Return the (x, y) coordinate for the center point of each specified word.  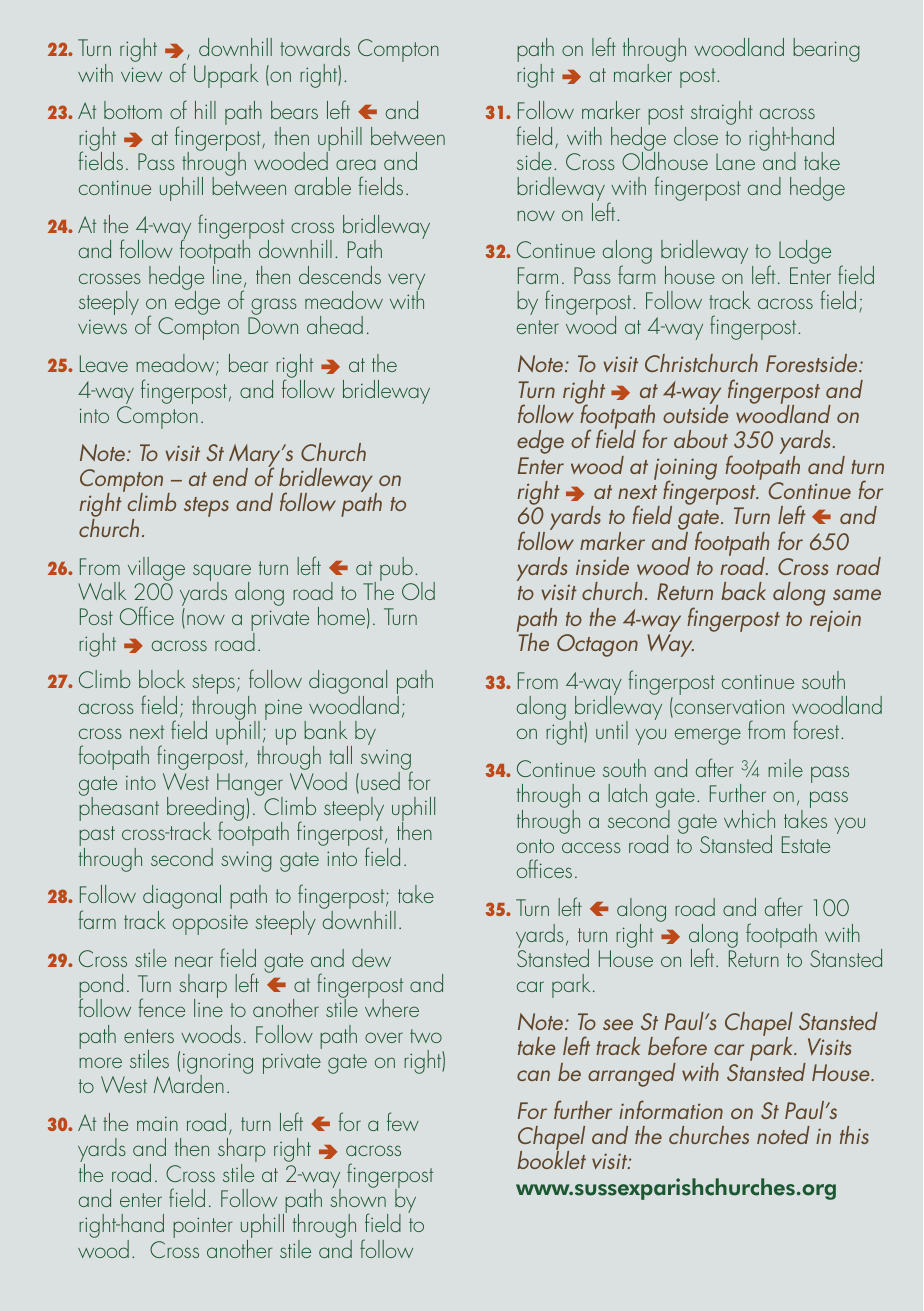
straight (722, 113)
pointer (203, 1227)
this (854, 1135)
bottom (133, 110)
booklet (551, 1159)
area (356, 164)
